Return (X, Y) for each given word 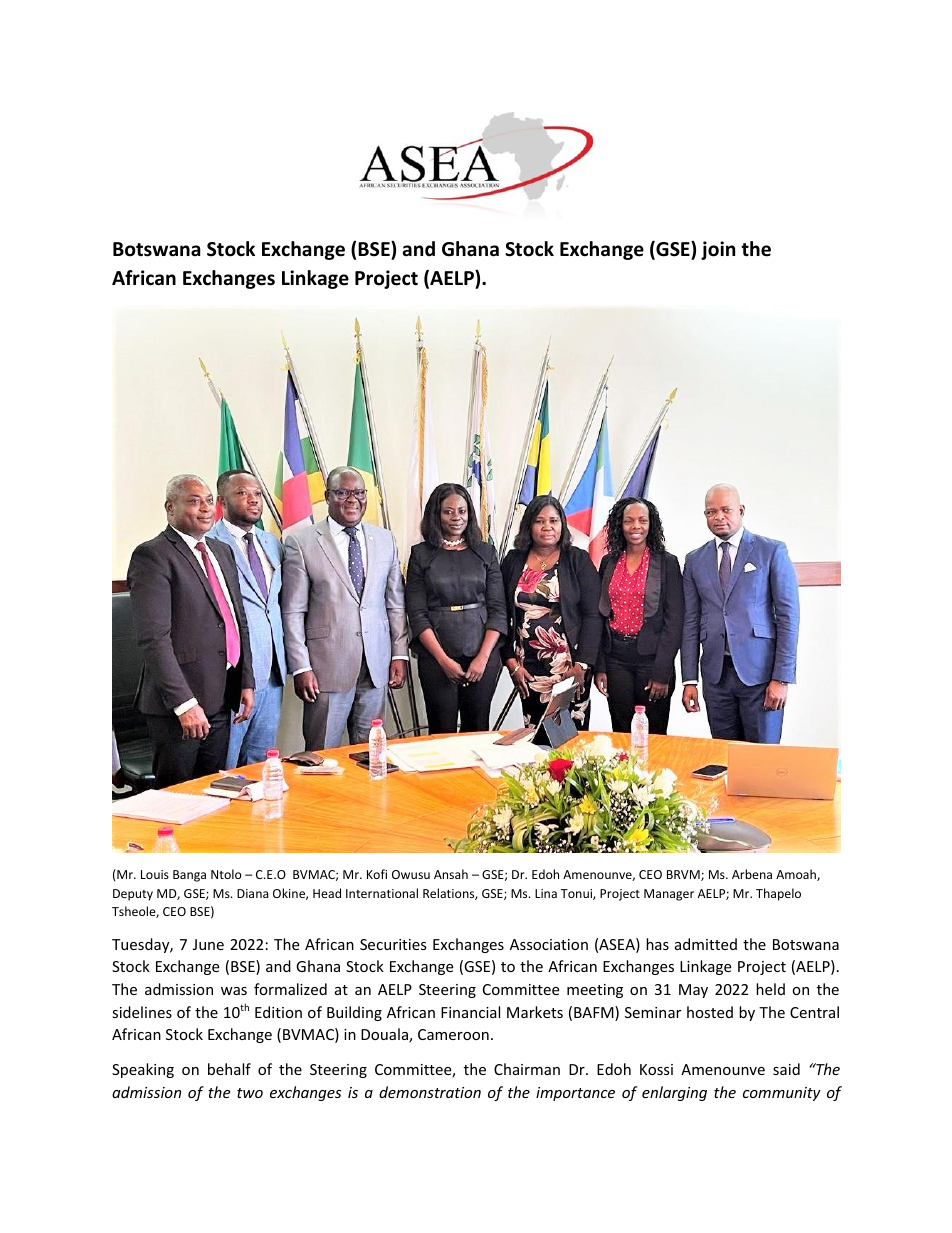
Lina (546, 893)
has (657, 944)
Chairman (527, 1069)
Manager (669, 895)
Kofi (377, 874)
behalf (229, 1069)
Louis (155, 874)
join (718, 250)
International (382, 893)
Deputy (133, 895)
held (770, 989)
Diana (252, 893)
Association (549, 944)
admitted (706, 944)
